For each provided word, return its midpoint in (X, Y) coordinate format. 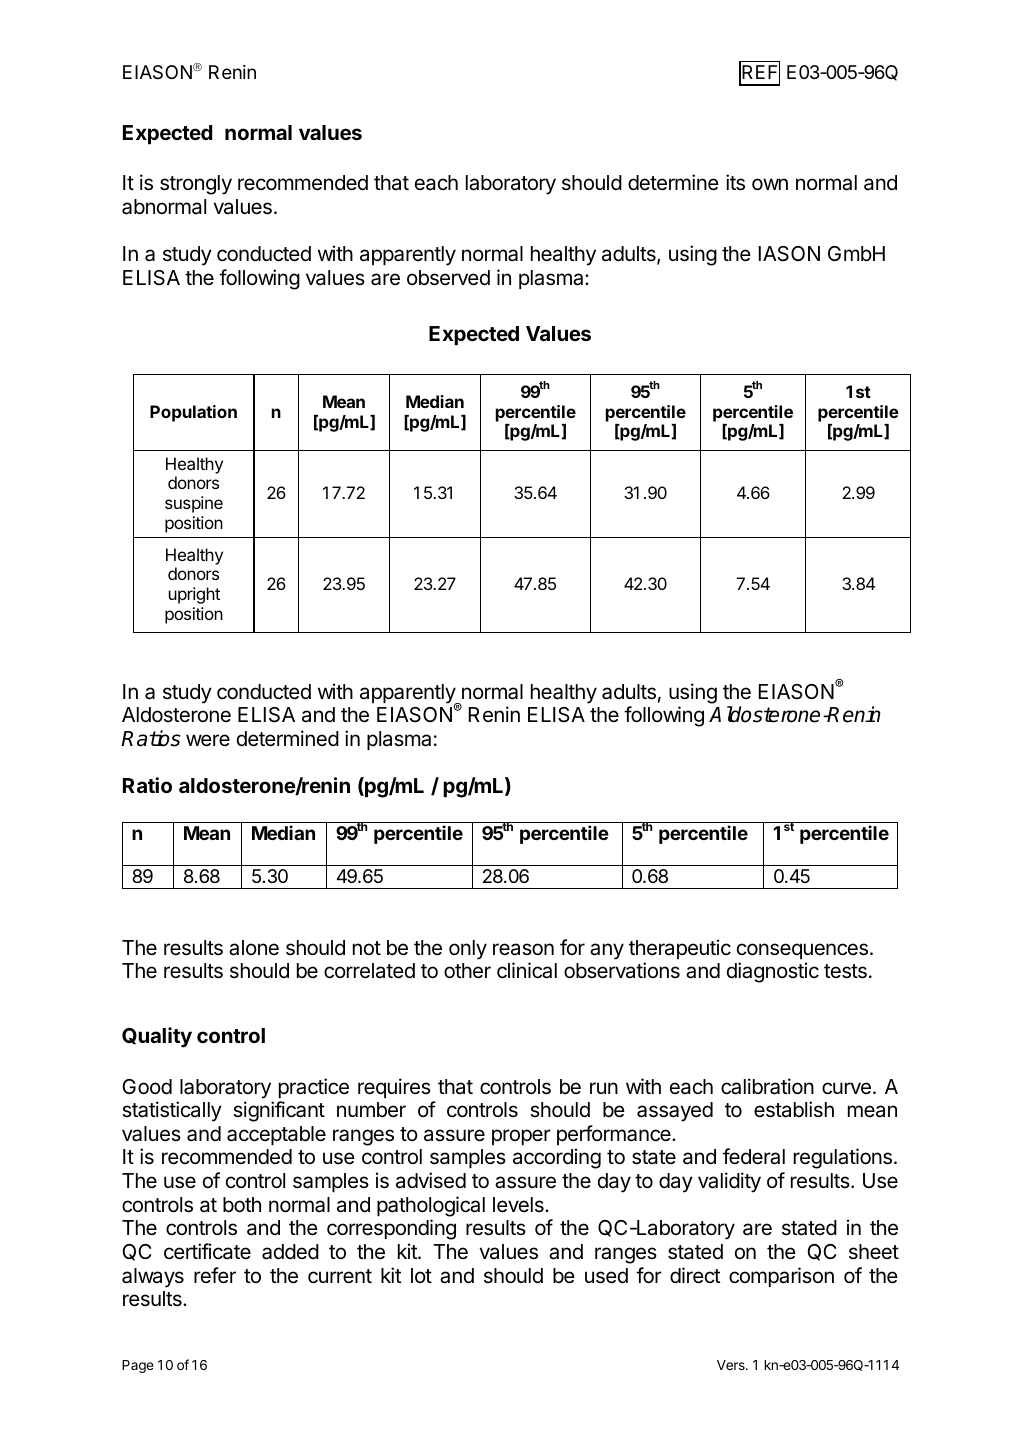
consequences (802, 951)
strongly (196, 185)
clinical (527, 970)
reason (523, 949)
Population (193, 413)
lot (421, 1275)
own (770, 184)
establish (794, 1109)
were (208, 740)
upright (194, 595)
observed (448, 278)
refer (215, 1275)
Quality (157, 1037)
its (735, 182)
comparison (781, 1277)
